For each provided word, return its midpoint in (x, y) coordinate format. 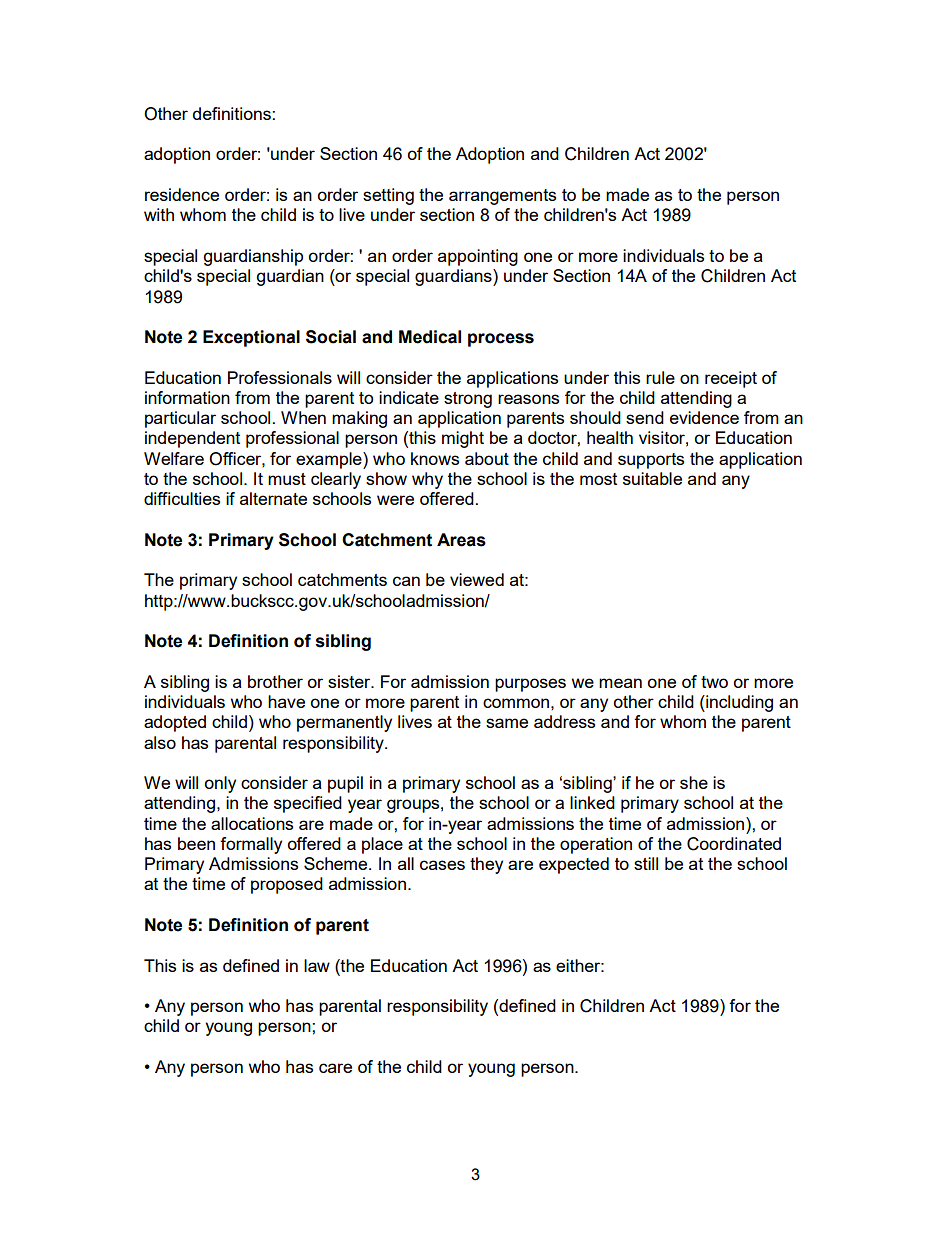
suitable (652, 478)
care (335, 1068)
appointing (478, 257)
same (507, 723)
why (427, 480)
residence (182, 194)
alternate (273, 498)
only (220, 784)
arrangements (502, 197)
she (694, 782)
